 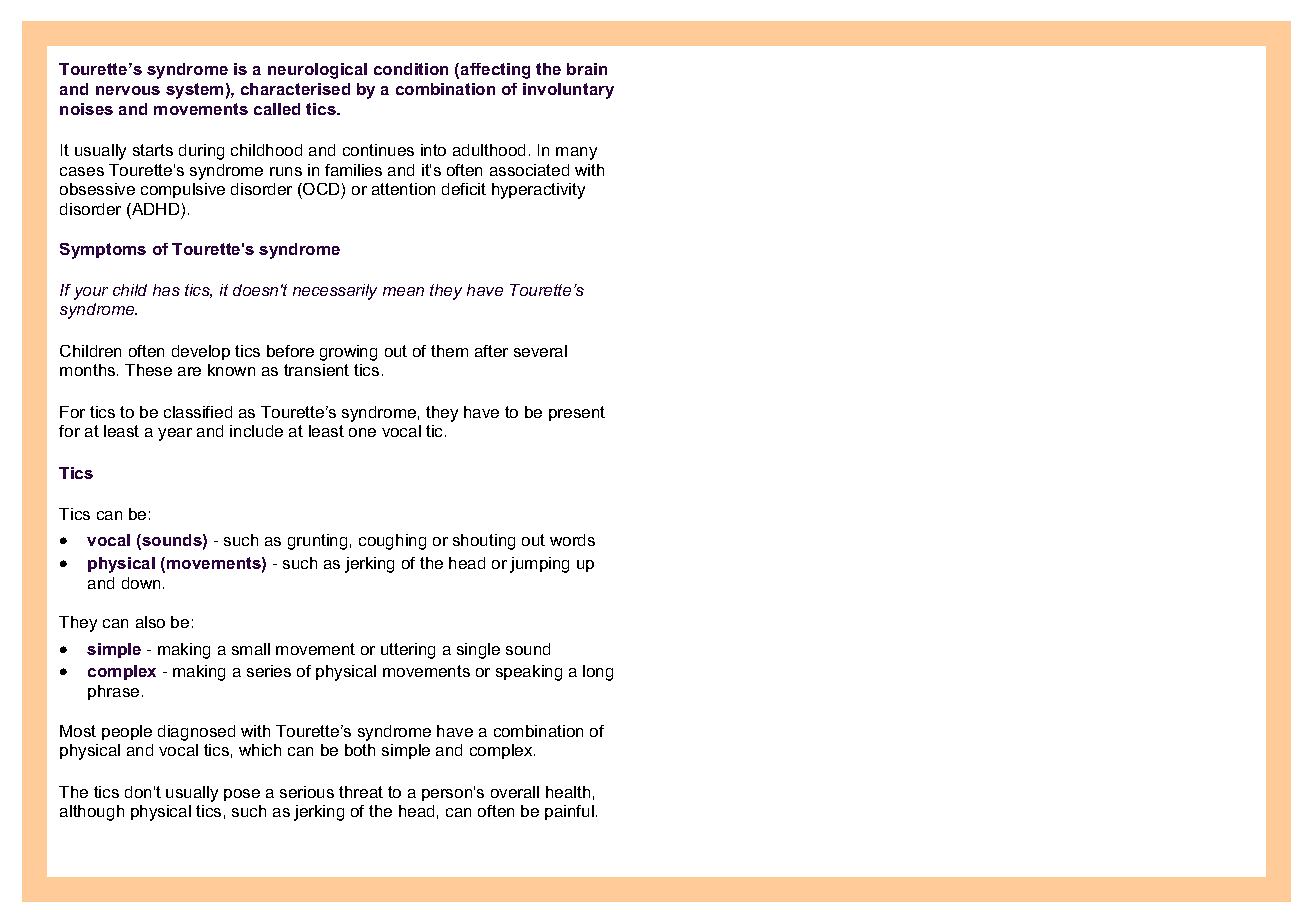 What do you see at coordinates (317, 542) in the document?
I see `grunting` at bounding box center [317, 542].
